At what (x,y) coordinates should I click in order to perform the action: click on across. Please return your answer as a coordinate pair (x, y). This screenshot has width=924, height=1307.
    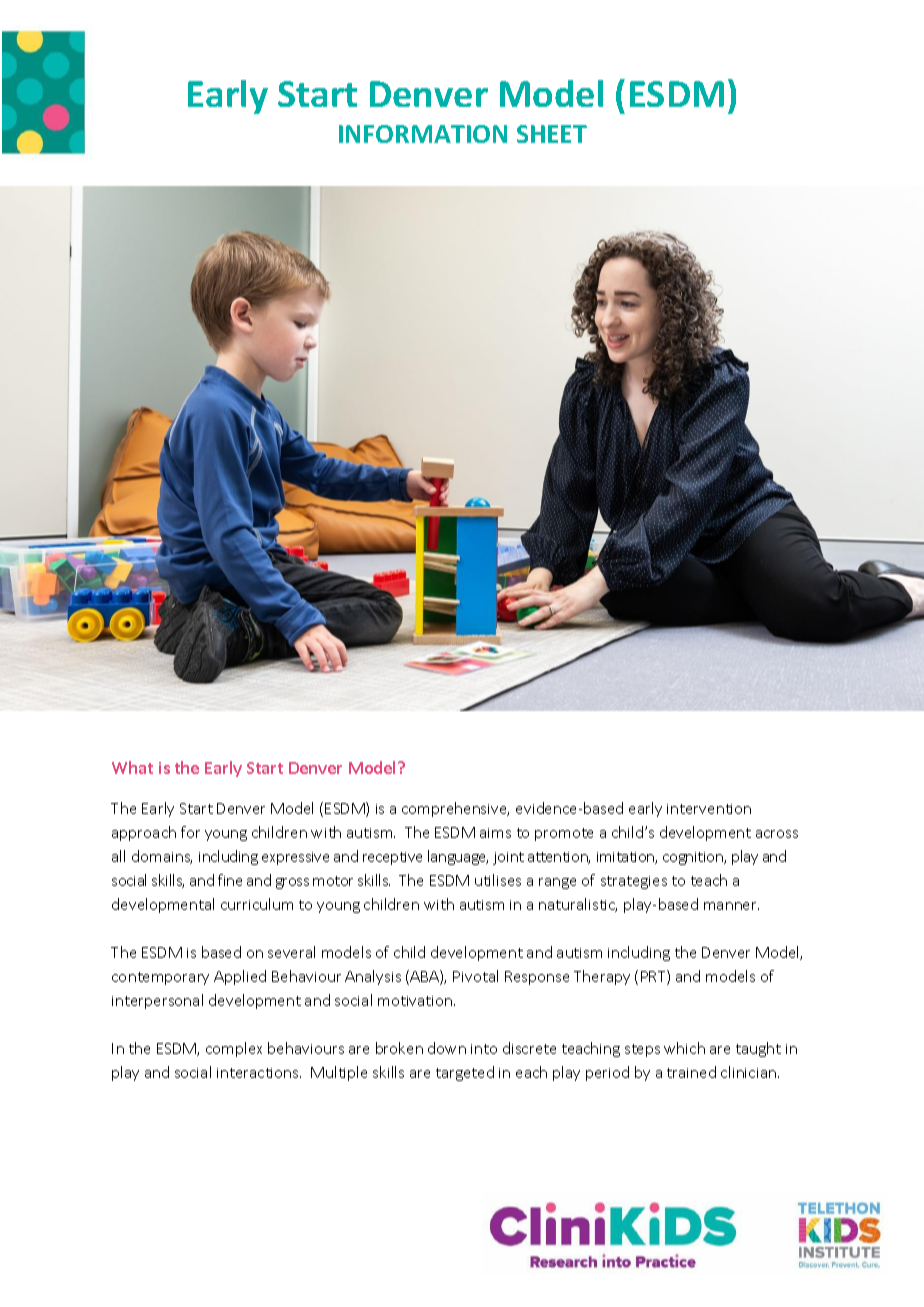
    Looking at the image, I should click on (777, 834).
